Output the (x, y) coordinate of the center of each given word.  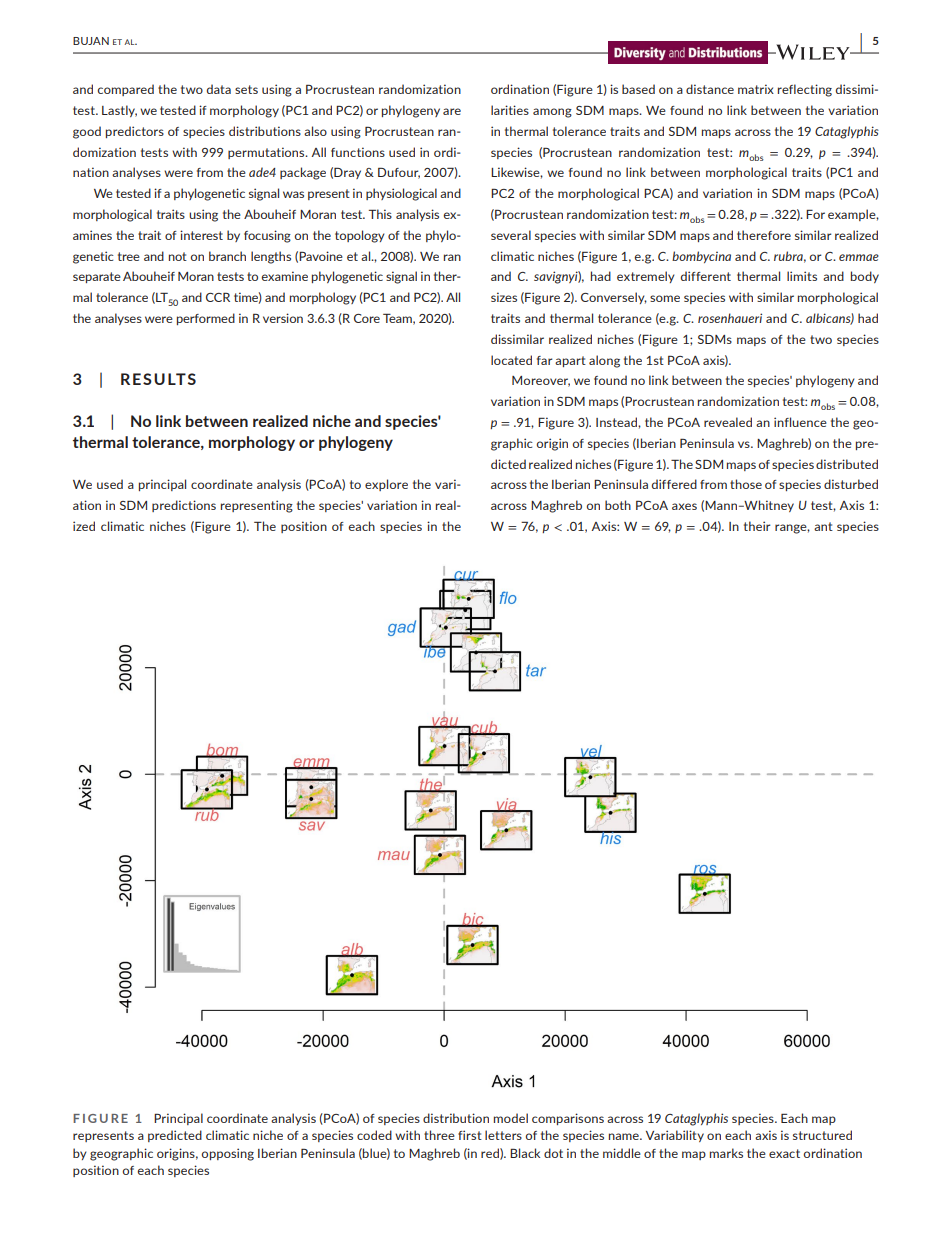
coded (374, 1135)
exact (784, 1153)
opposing (228, 1154)
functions (358, 152)
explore (386, 485)
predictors (135, 132)
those (746, 484)
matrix (756, 89)
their (757, 526)
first (470, 1135)
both (618, 505)
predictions (184, 506)
